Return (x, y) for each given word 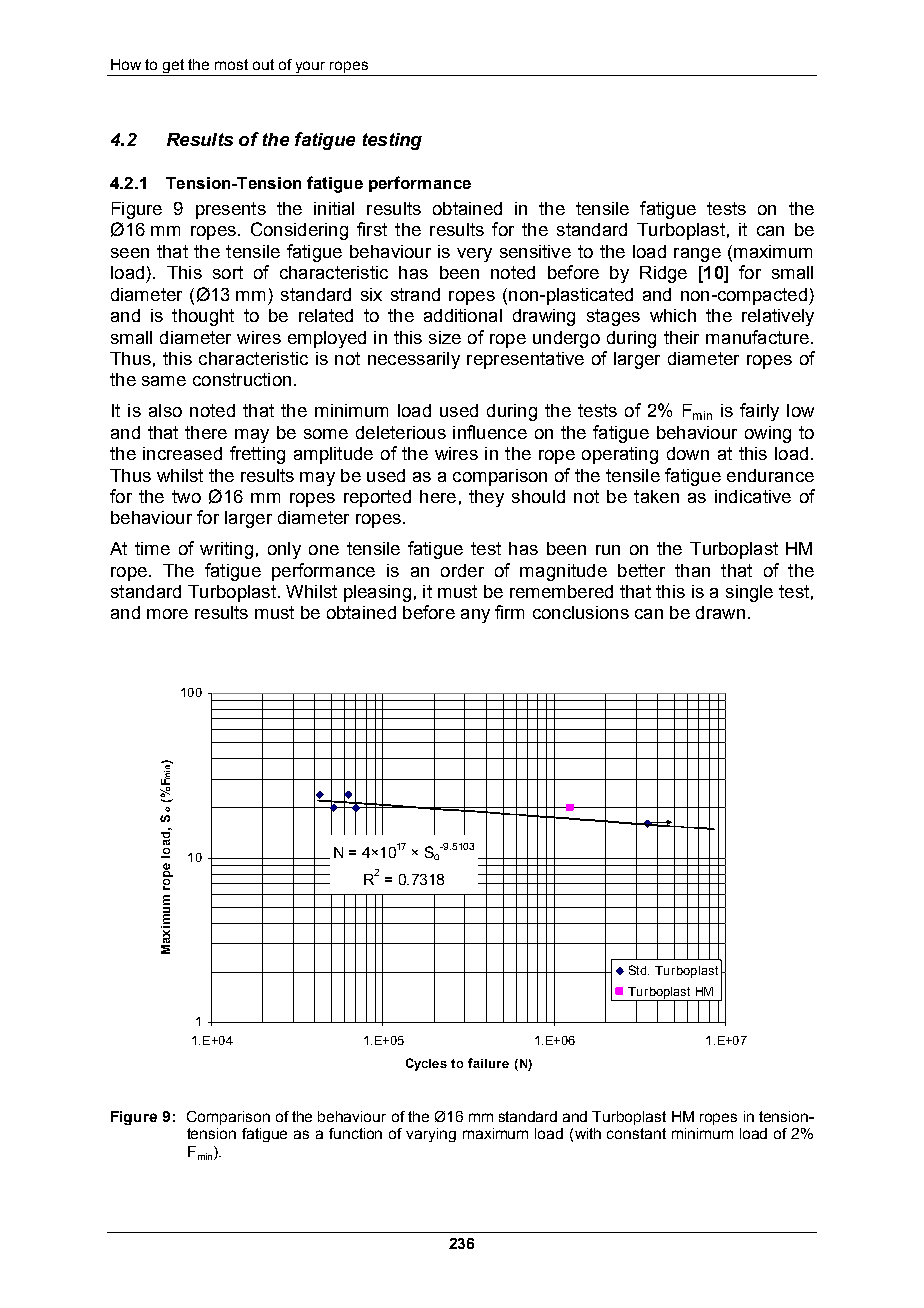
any (475, 616)
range (697, 255)
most (231, 64)
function (355, 1133)
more (167, 614)
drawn (720, 612)
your (311, 68)
